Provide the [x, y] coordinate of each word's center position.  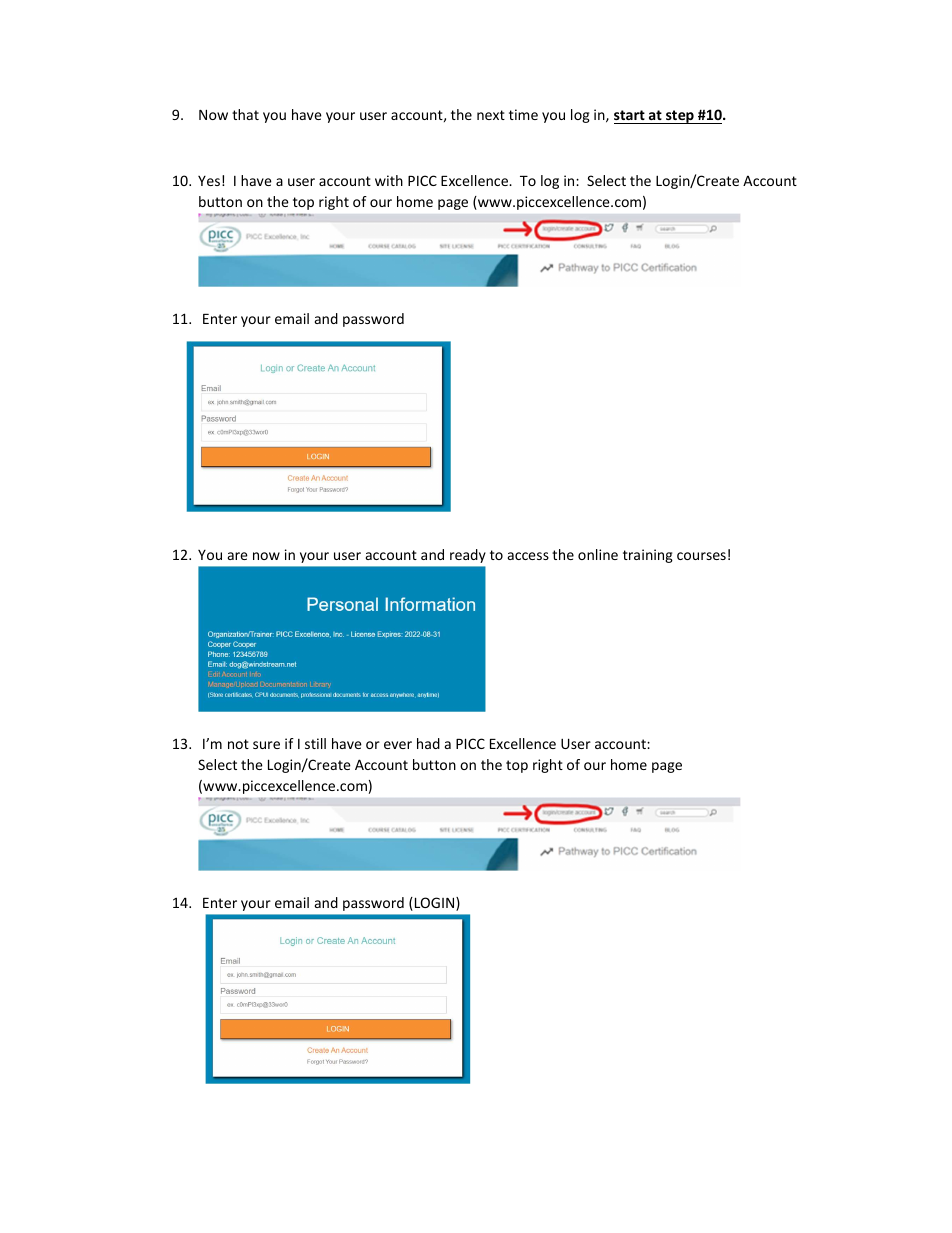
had [428, 743]
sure [266, 745]
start [630, 117]
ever [398, 745]
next [491, 115]
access [528, 556]
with [389, 180]
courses [701, 556]
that [245, 114]
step [680, 117]
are [238, 556]
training [648, 556]
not [238, 744]
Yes [209, 181]
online [598, 554]
